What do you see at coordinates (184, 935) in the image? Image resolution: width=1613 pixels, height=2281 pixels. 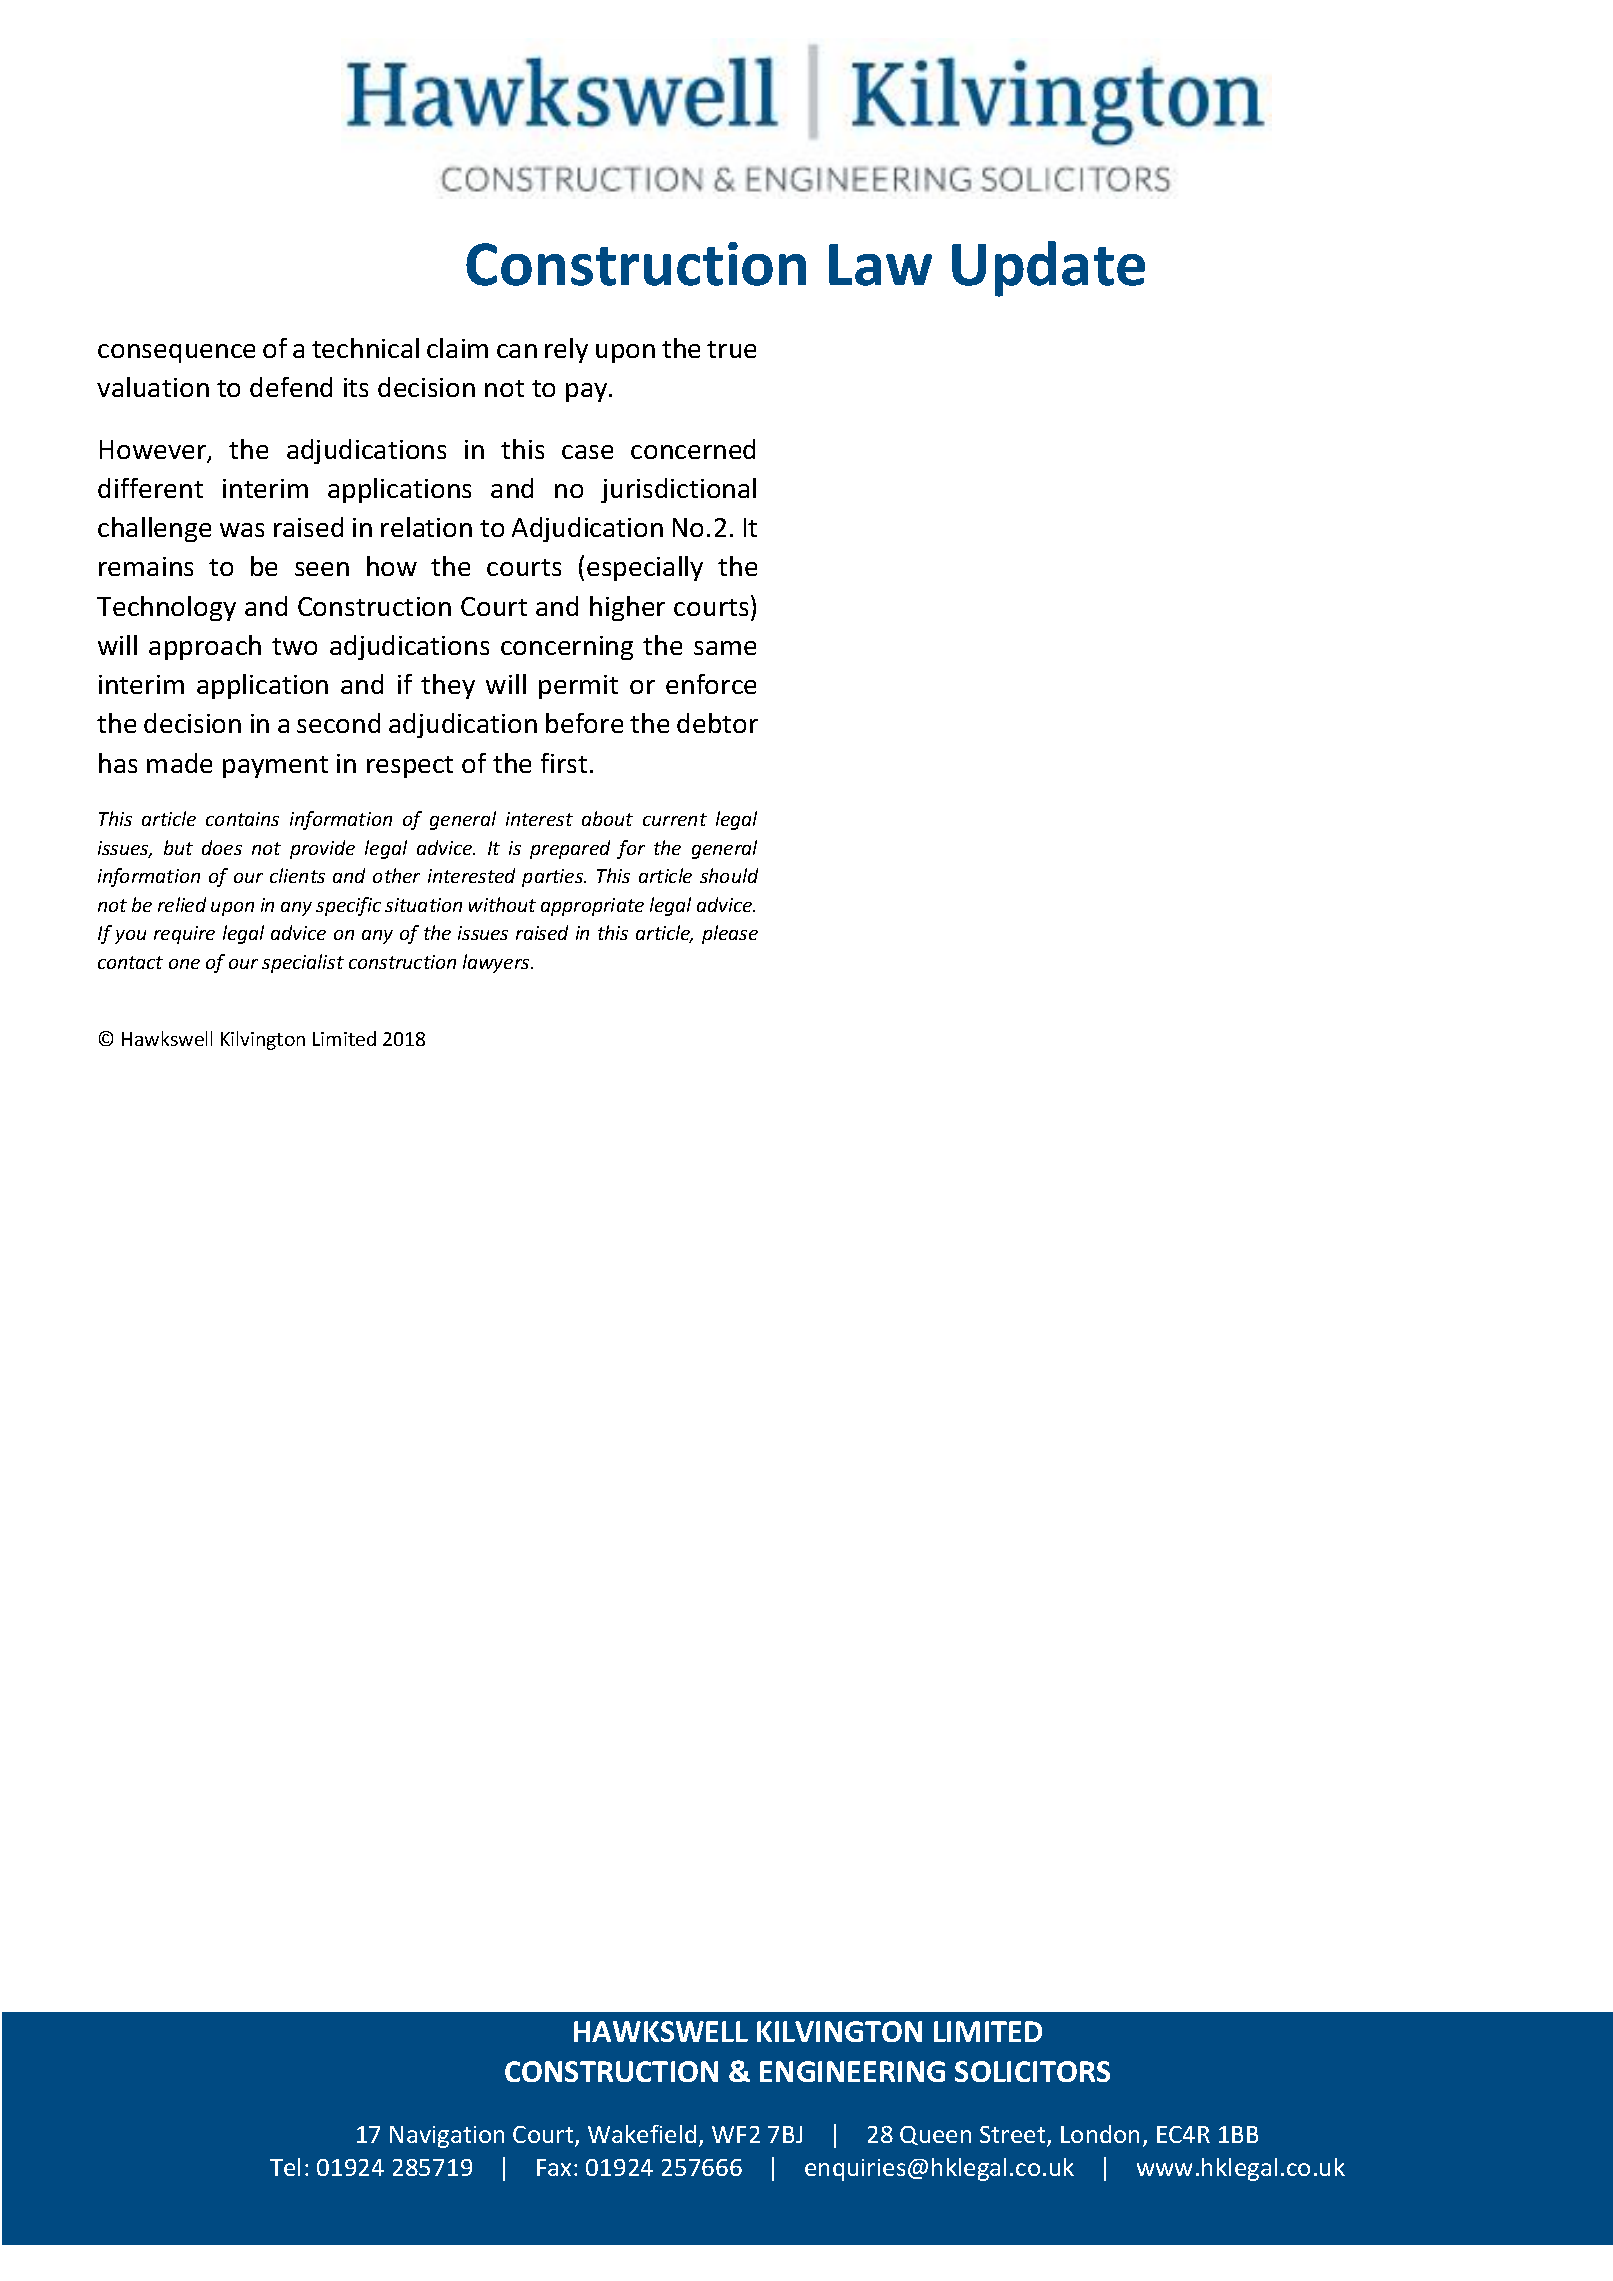 I see `require` at bounding box center [184, 935].
